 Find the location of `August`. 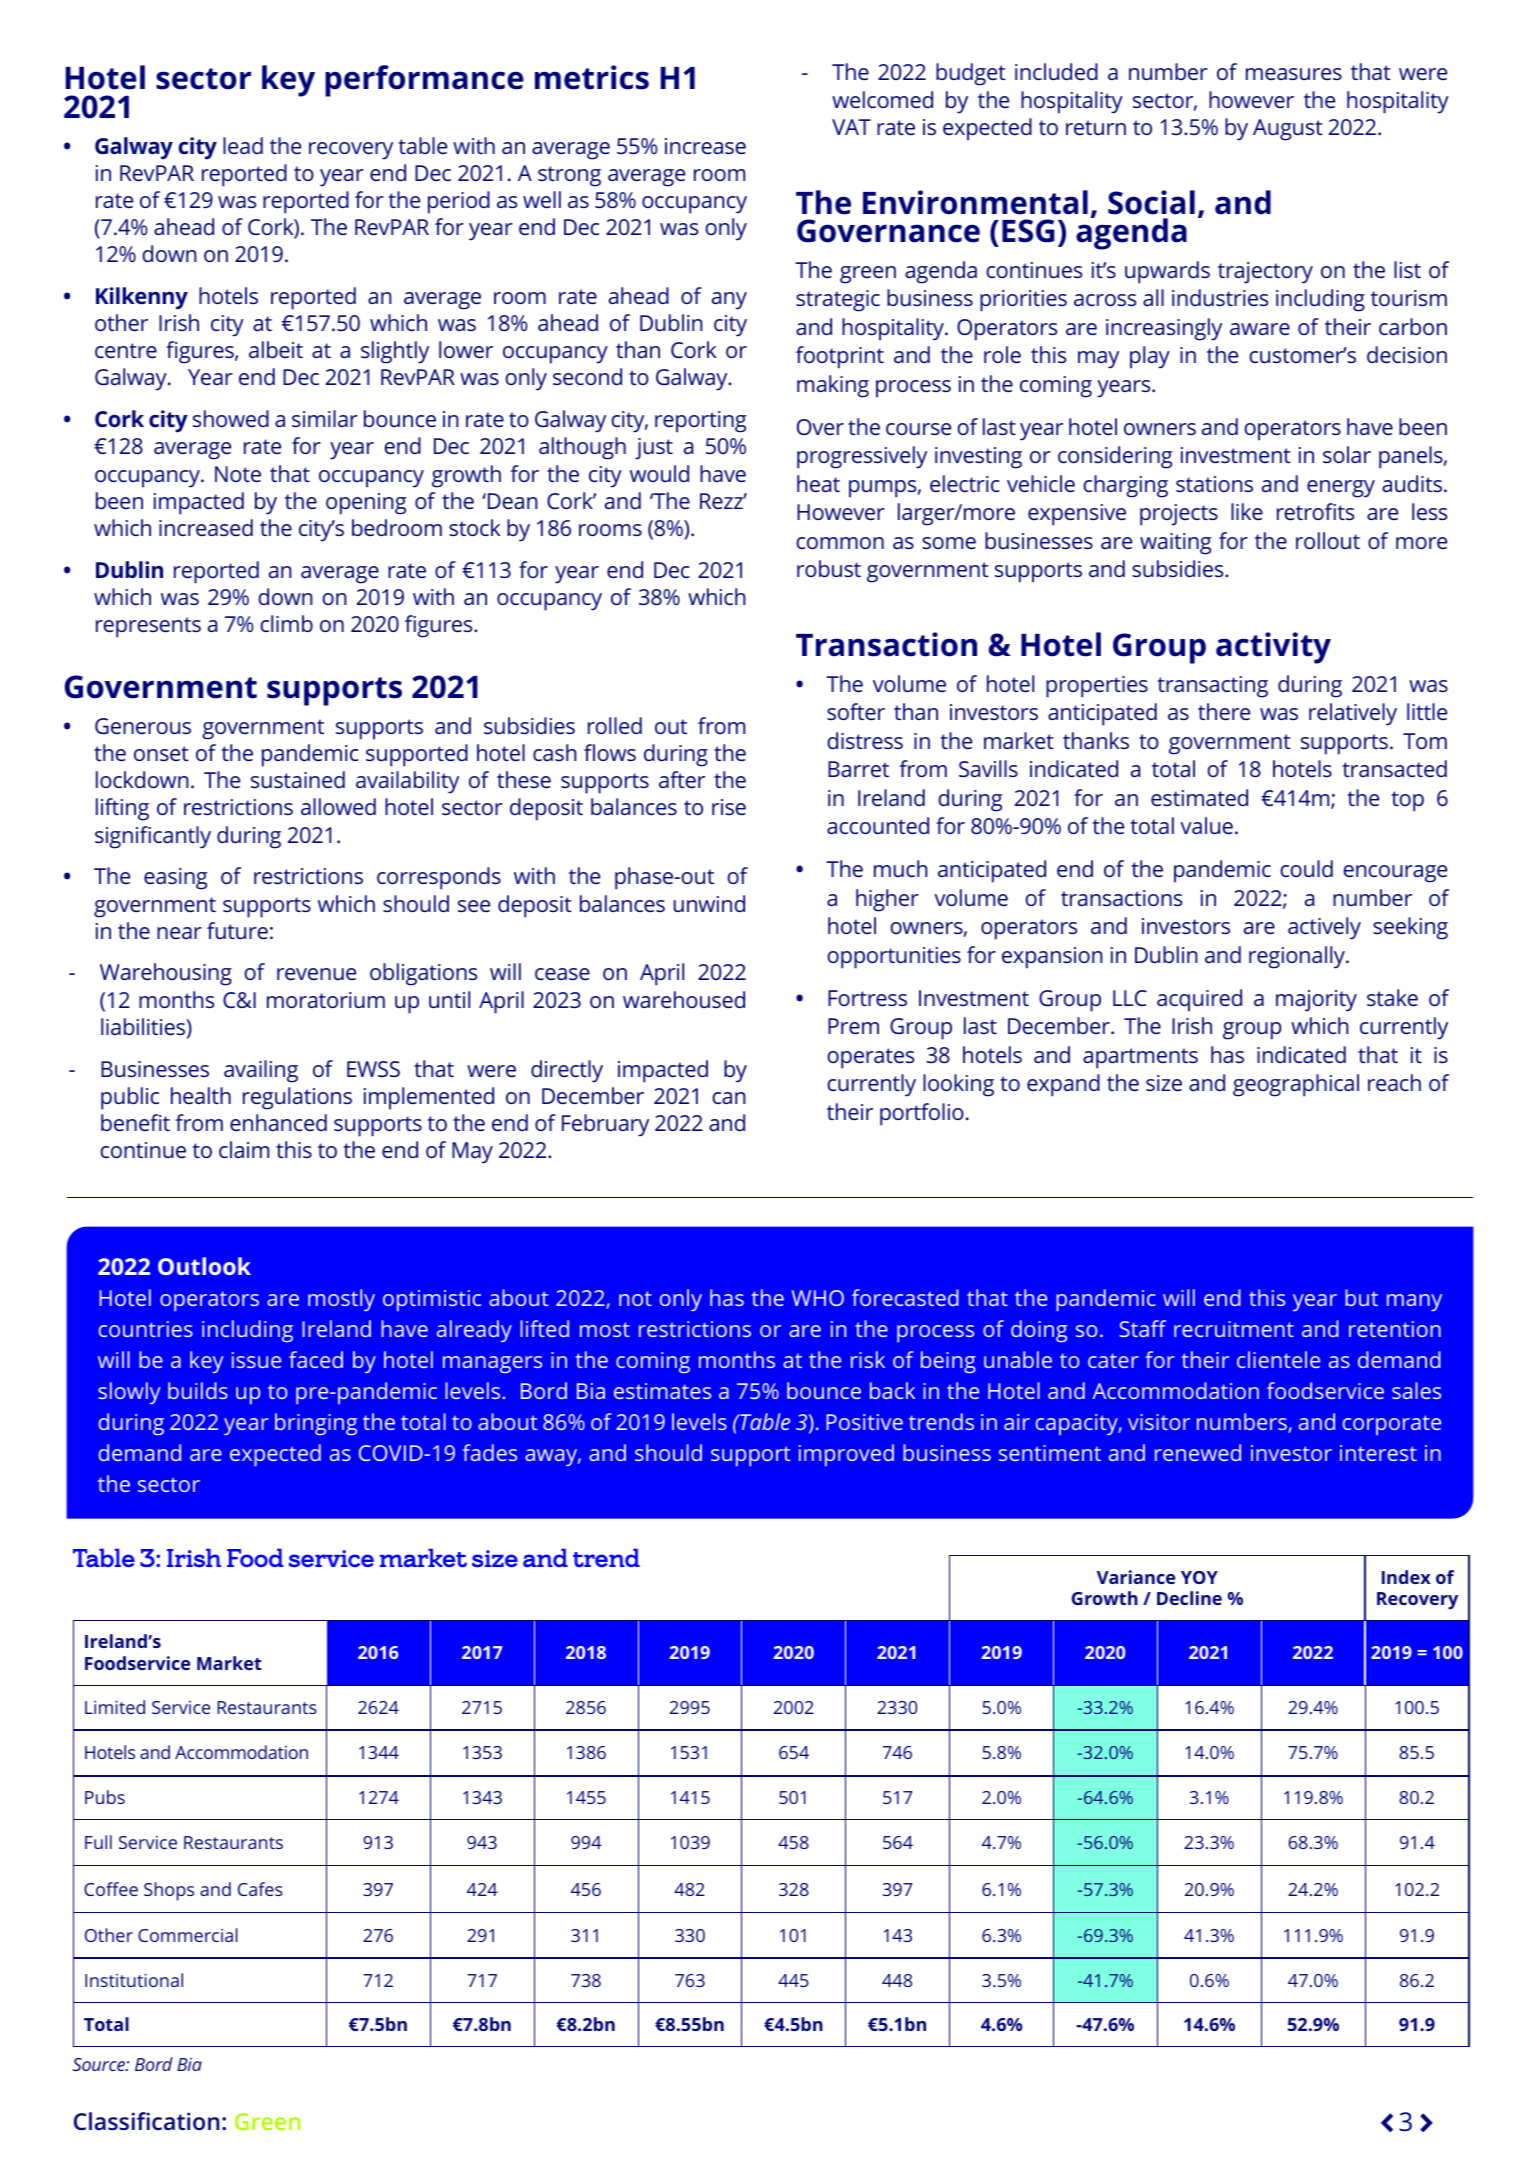

August is located at coordinates (1288, 130).
